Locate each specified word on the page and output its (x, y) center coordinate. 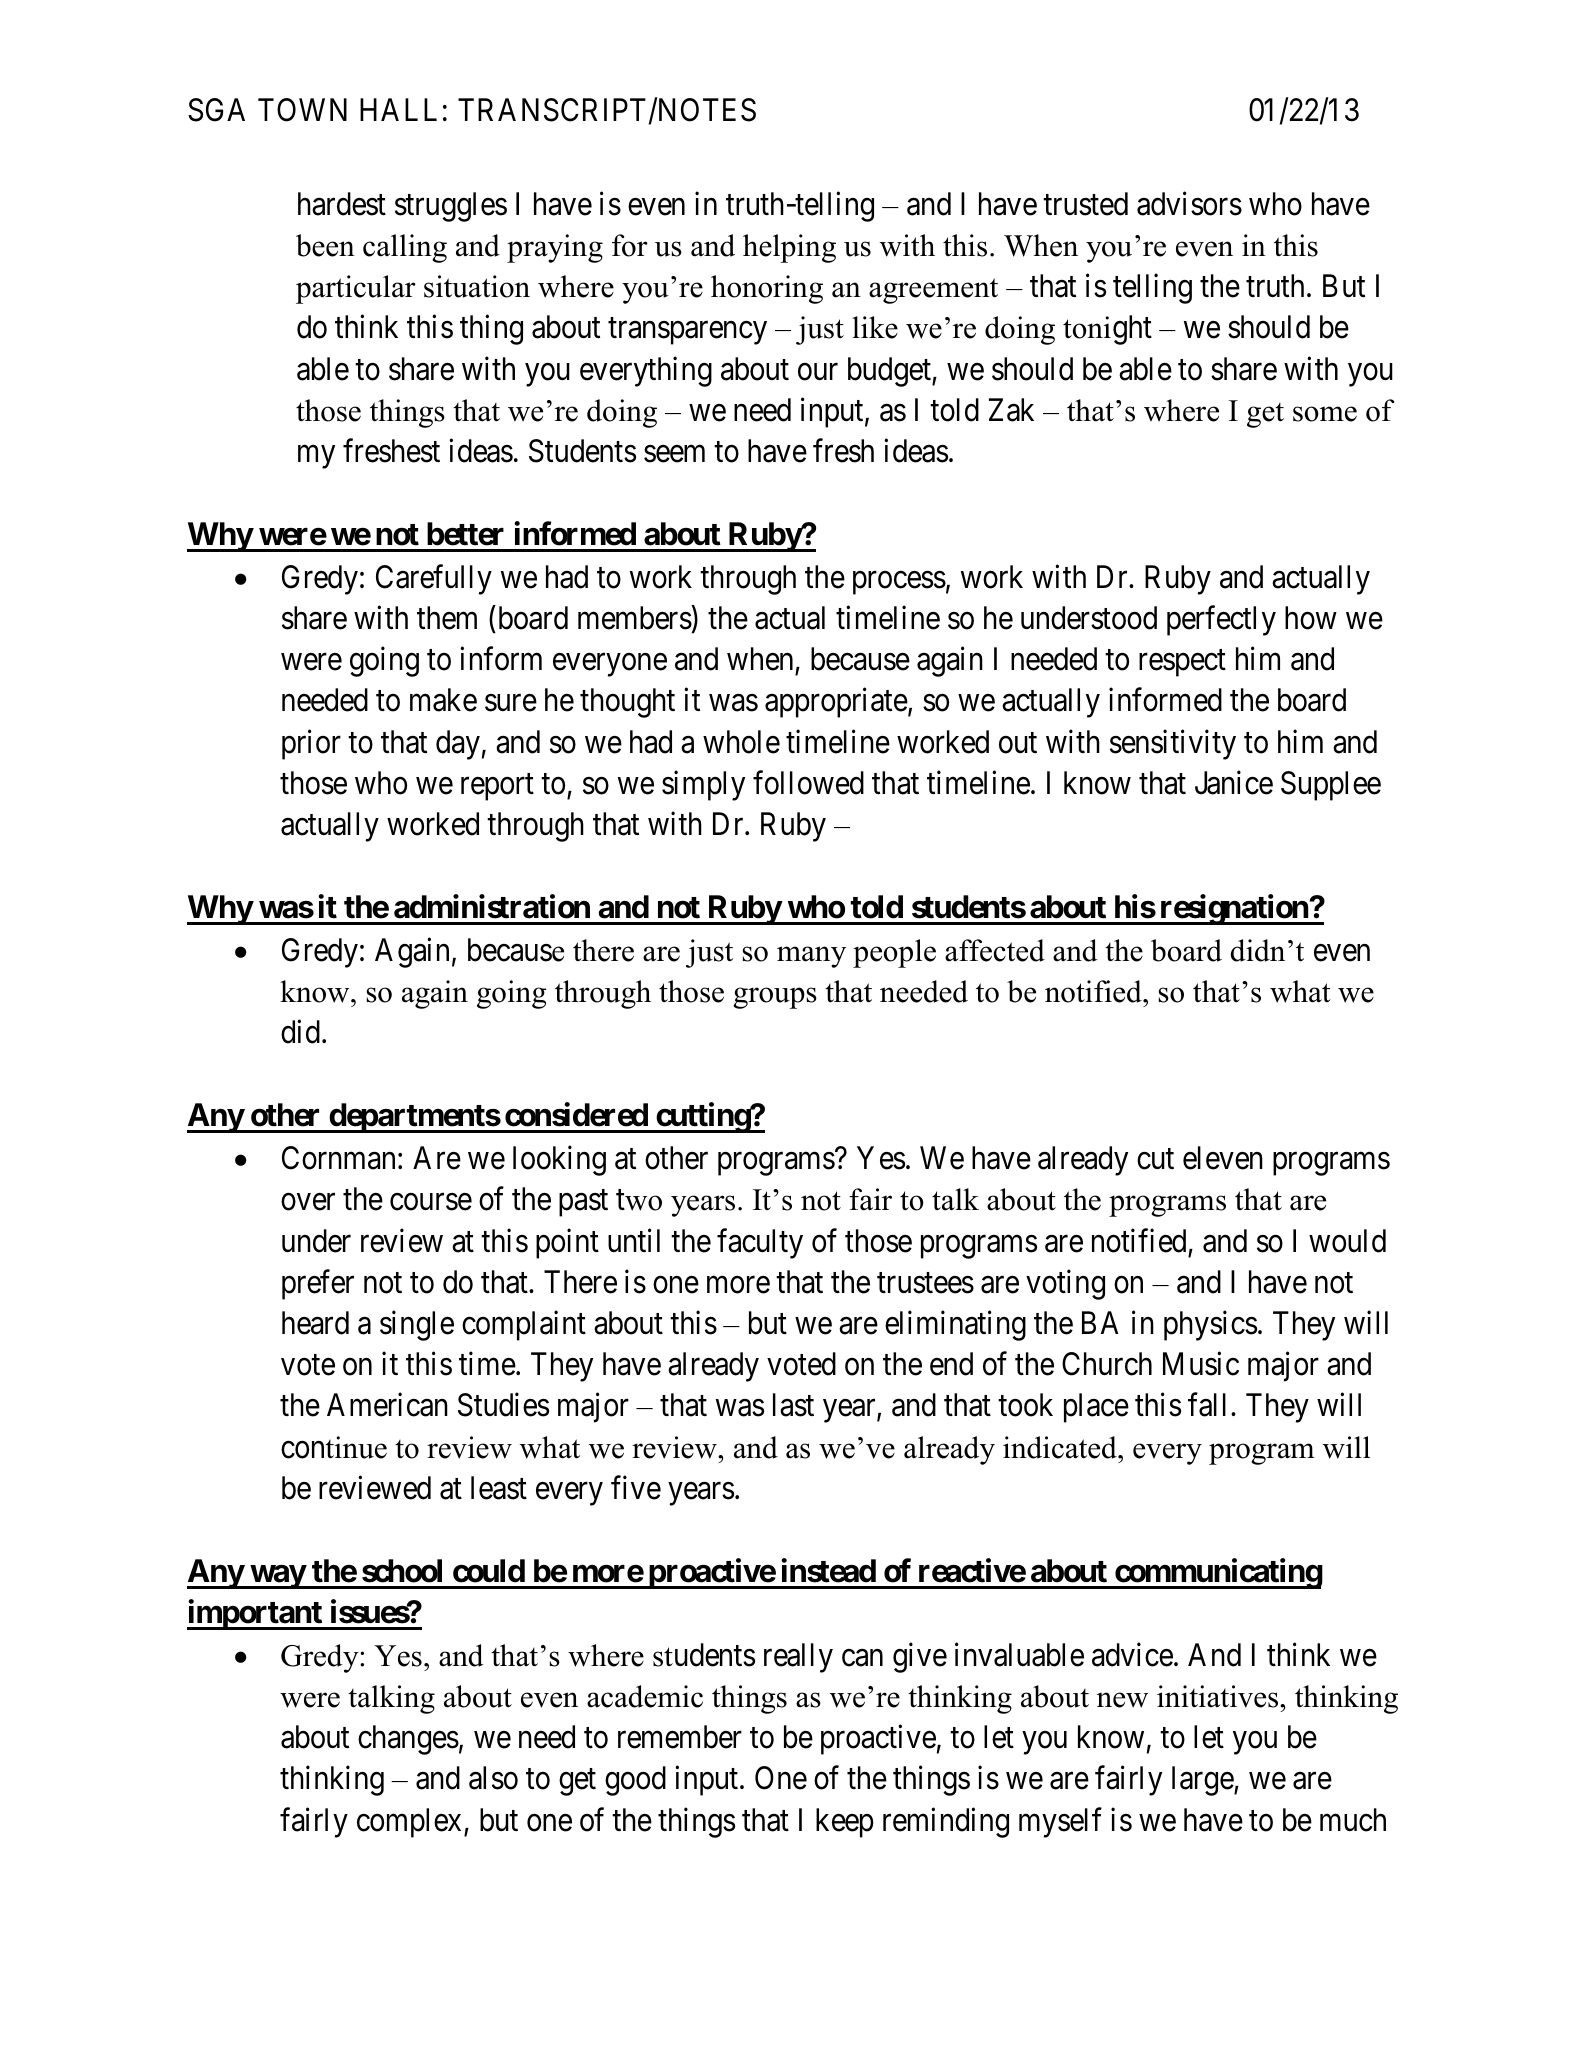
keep (845, 1823)
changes (408, 1740)
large (1203, 1781)
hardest (342, 204)
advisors (1189, 204)
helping (789, 248)
